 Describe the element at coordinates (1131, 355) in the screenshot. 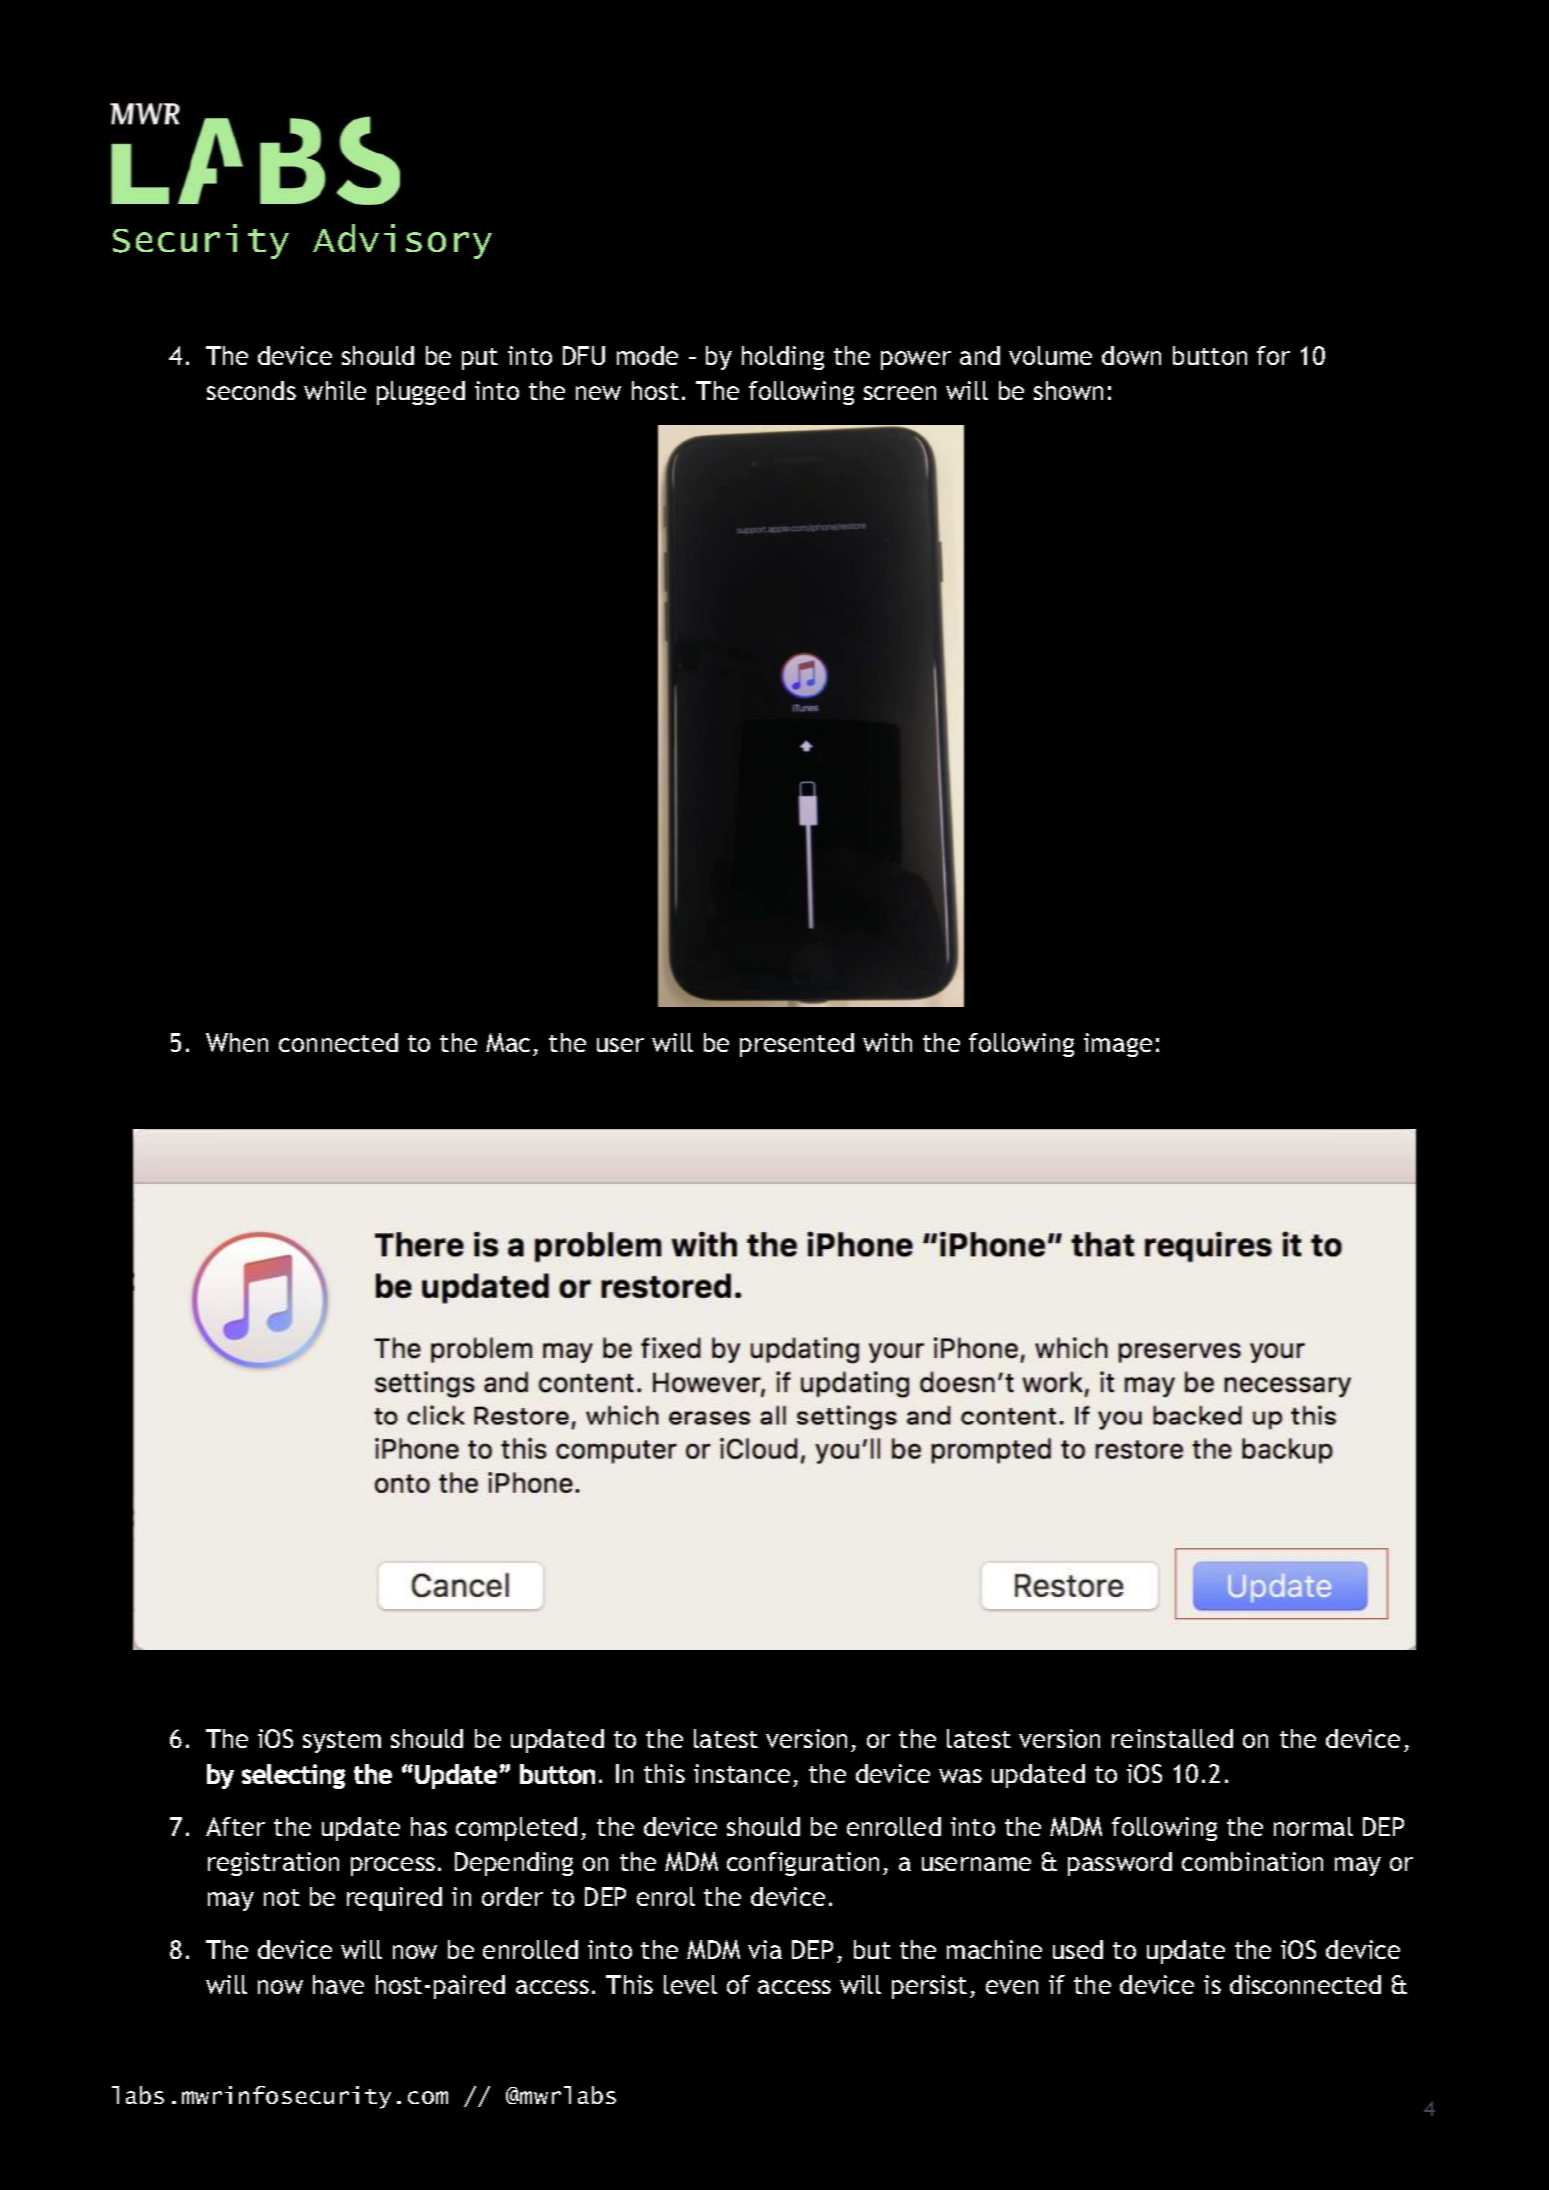

I see `down` at that location.
